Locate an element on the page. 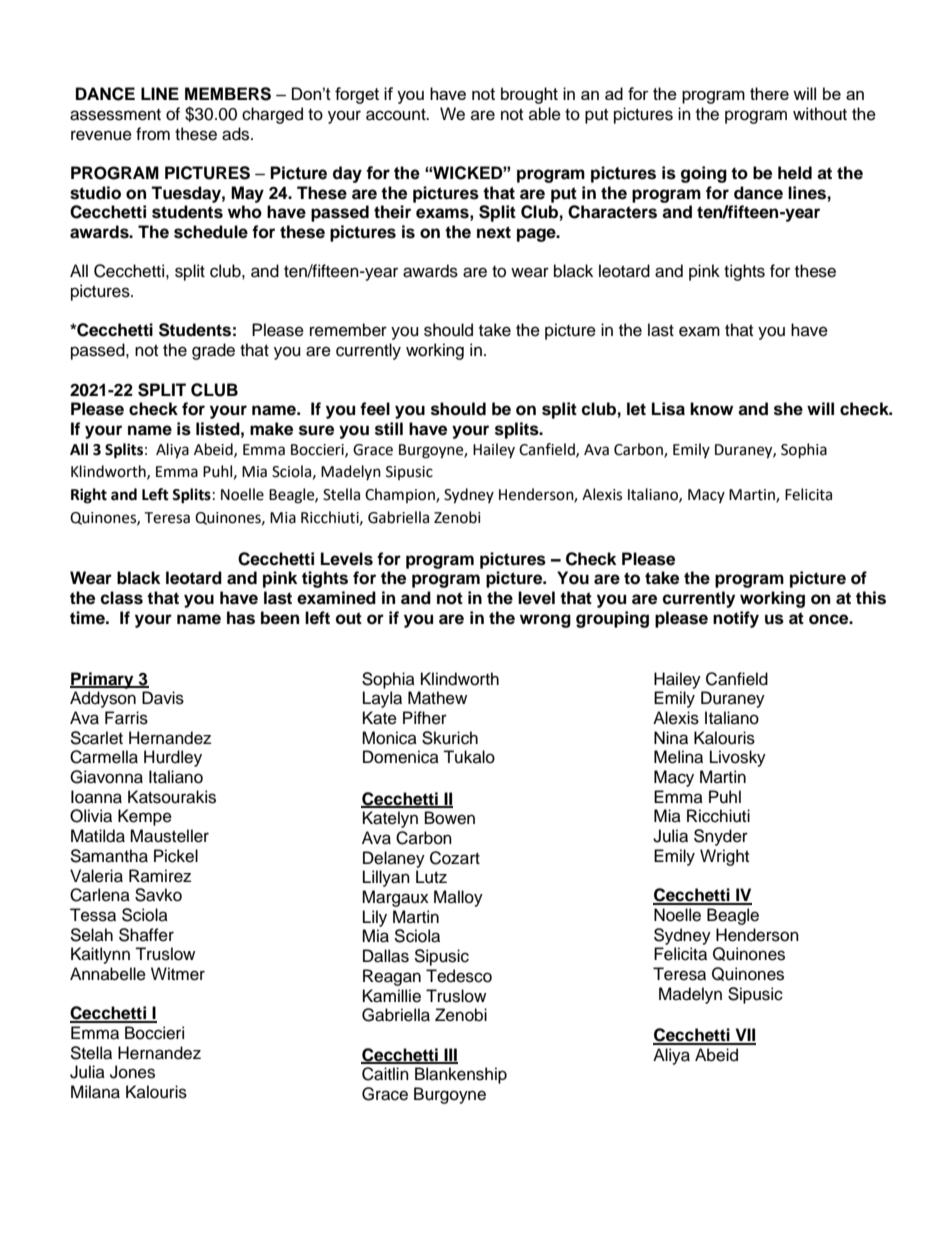 The height and width of the image is (1233, 952). III is located at coordinates (450, 1055).
